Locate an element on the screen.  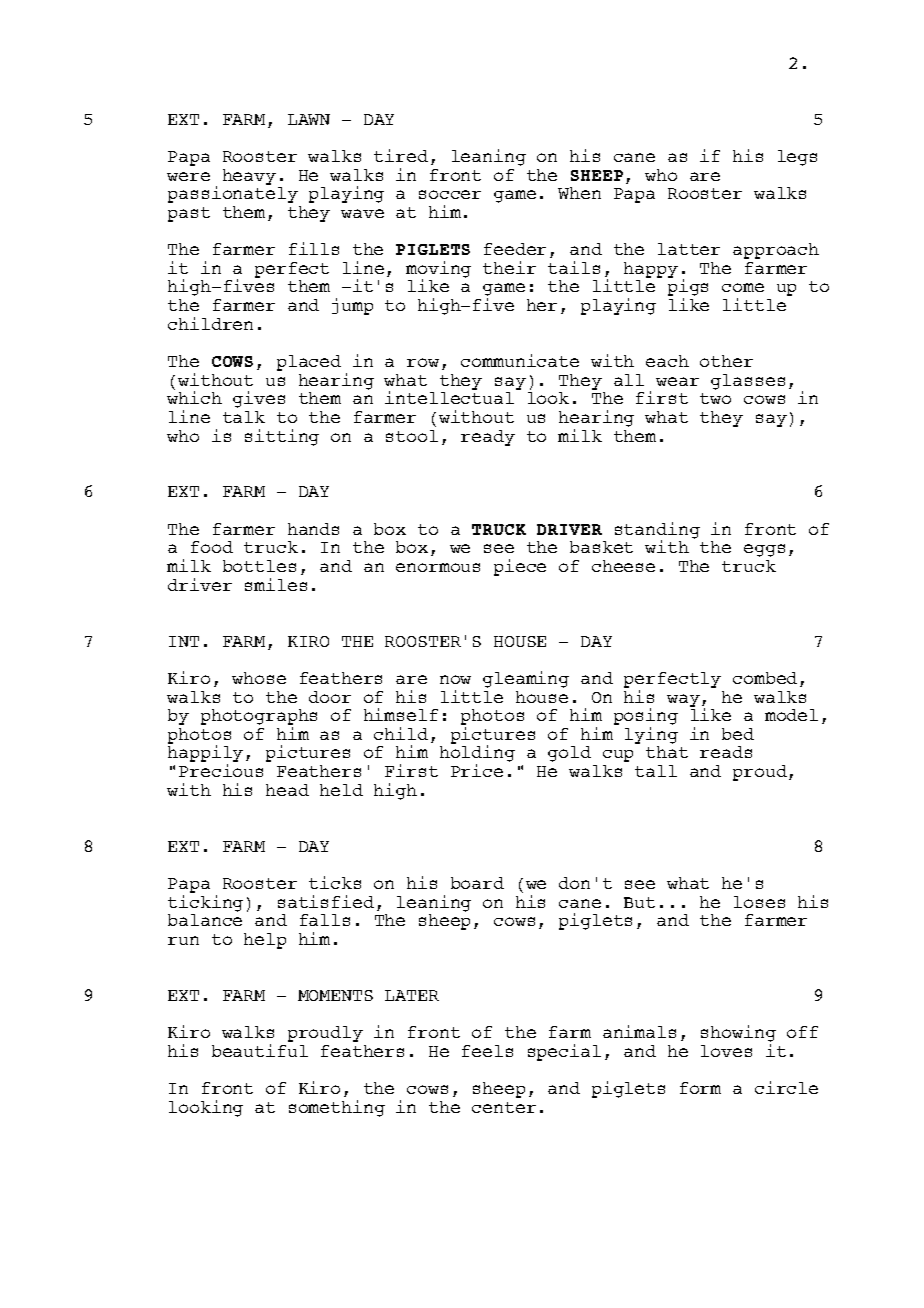
heavy is located at coordinates (249, 177).
